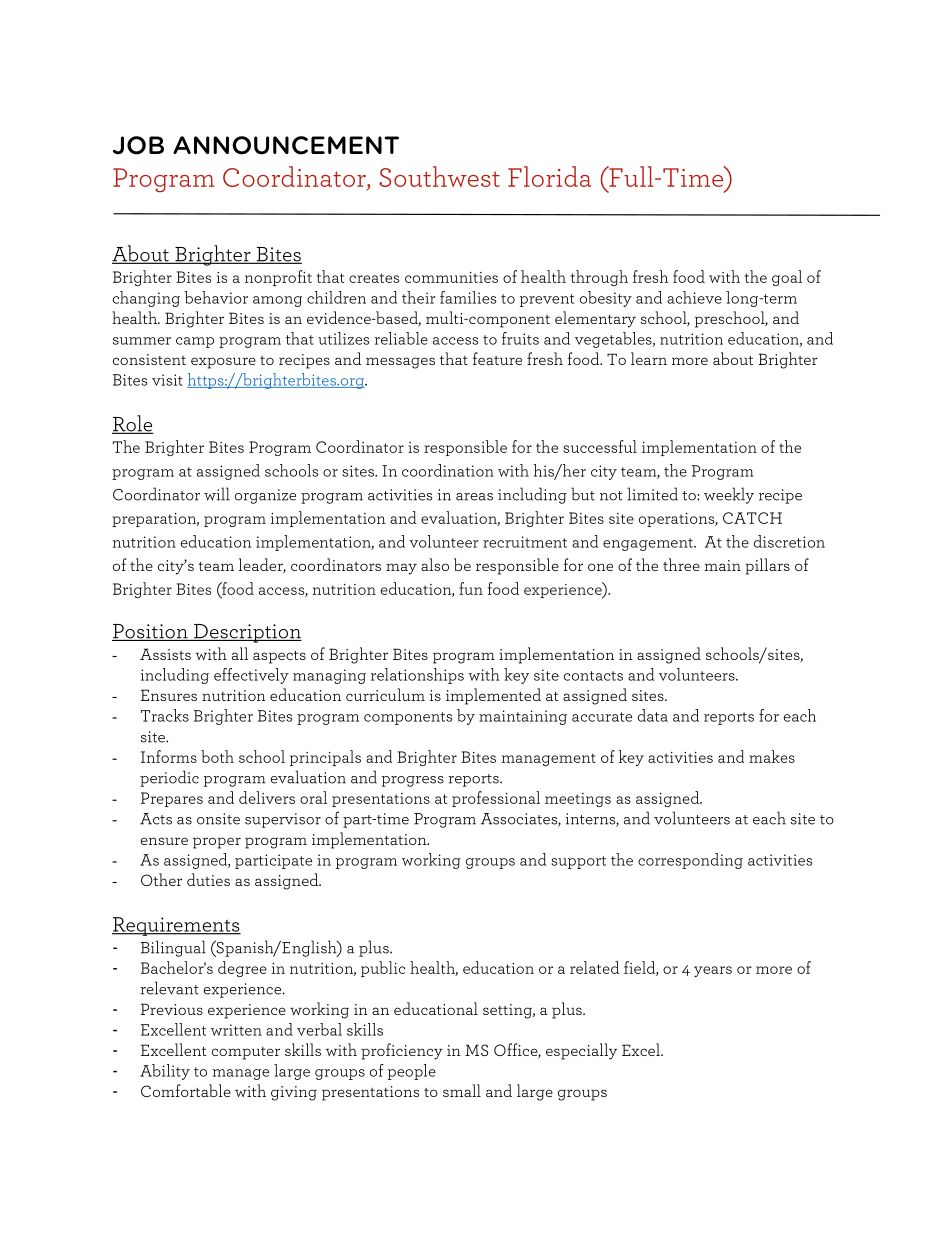 This document has width=952, height=1233. What do you see at coordinates (439, 176) in the document?
I see `Southwest` at bounding box center [439, 176].
